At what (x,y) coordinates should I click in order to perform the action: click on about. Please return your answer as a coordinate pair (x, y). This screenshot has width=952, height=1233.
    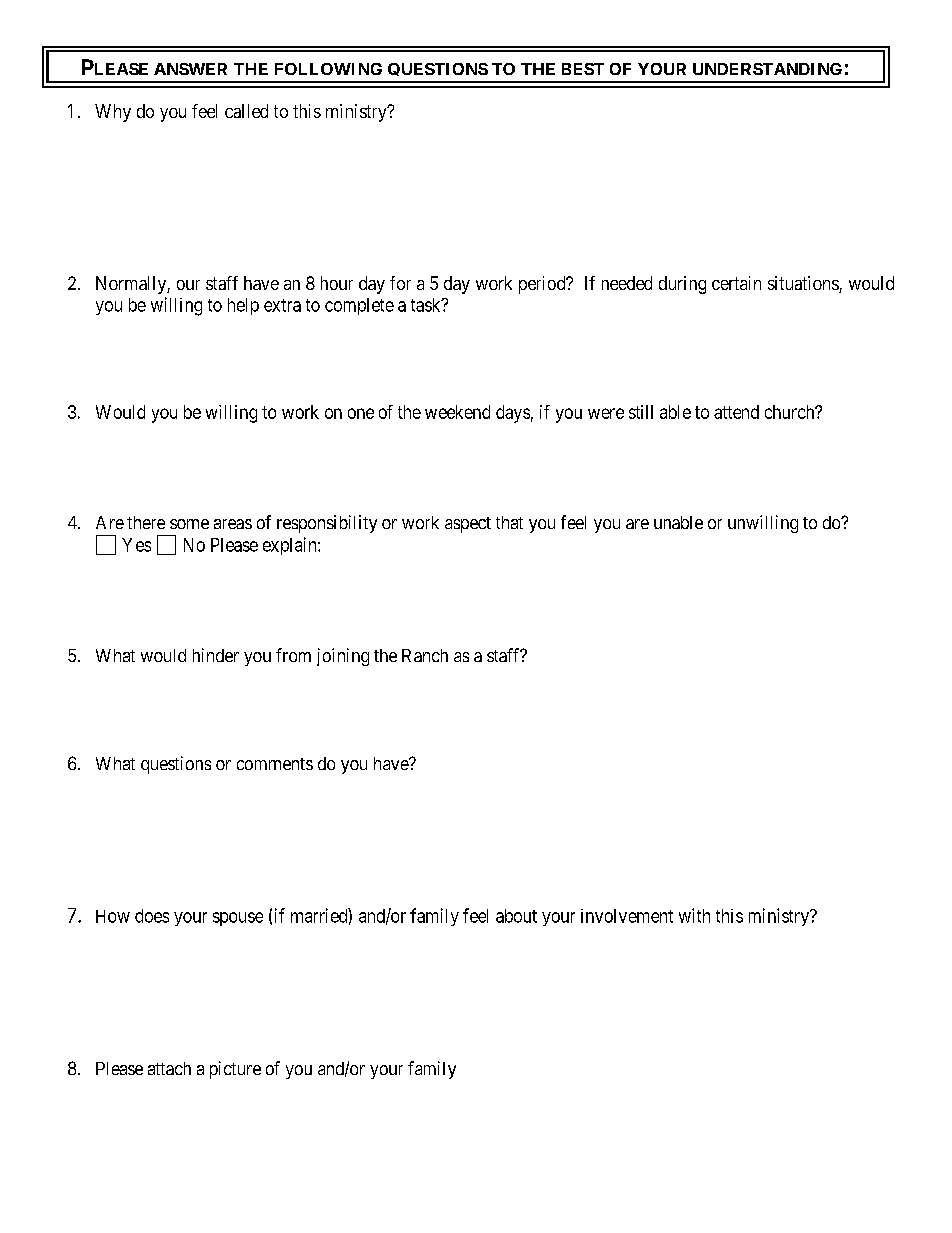
    Looking at the image, I should click on (516, 916).
